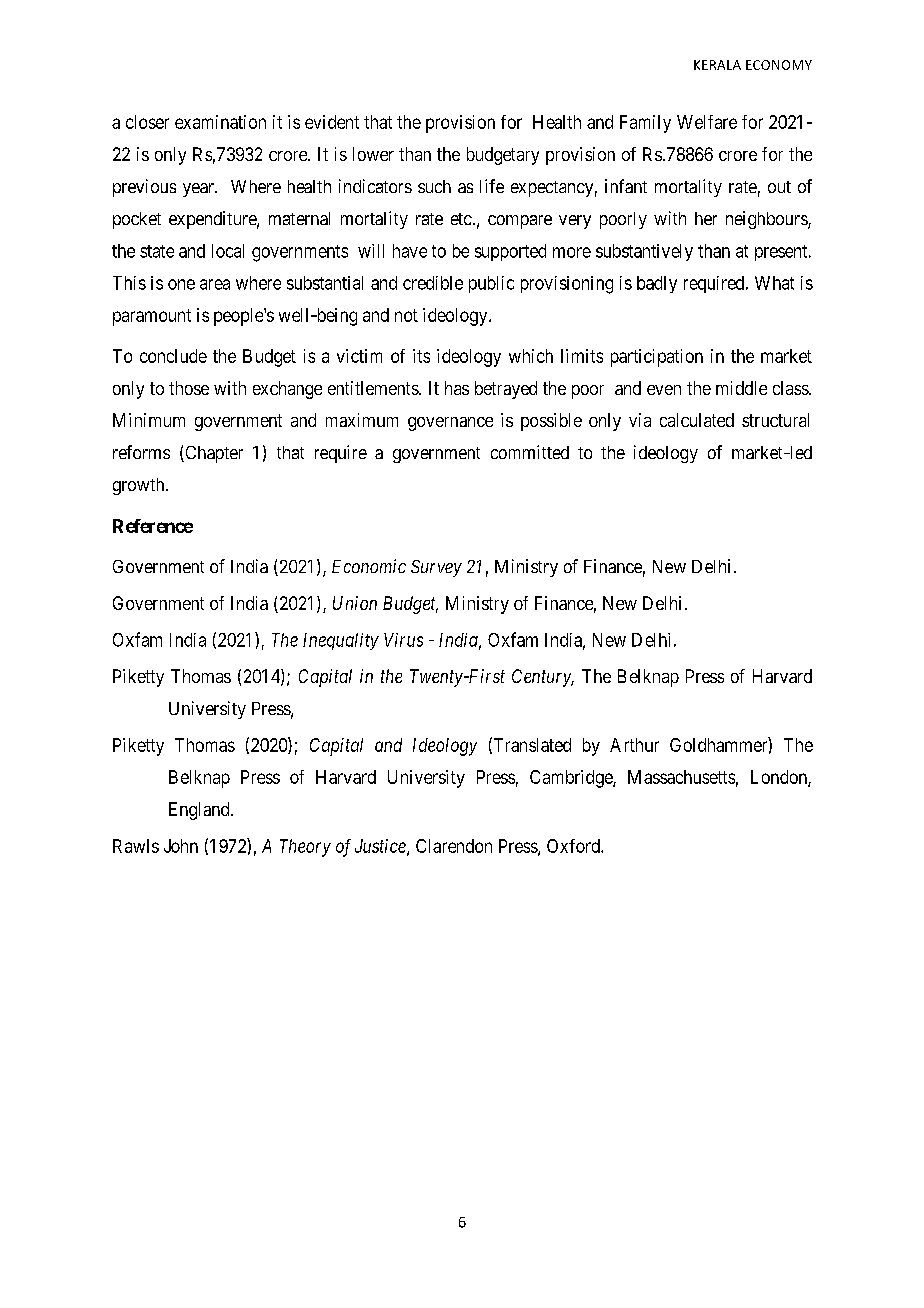  I want to click on conclude, so click(173, 356).
